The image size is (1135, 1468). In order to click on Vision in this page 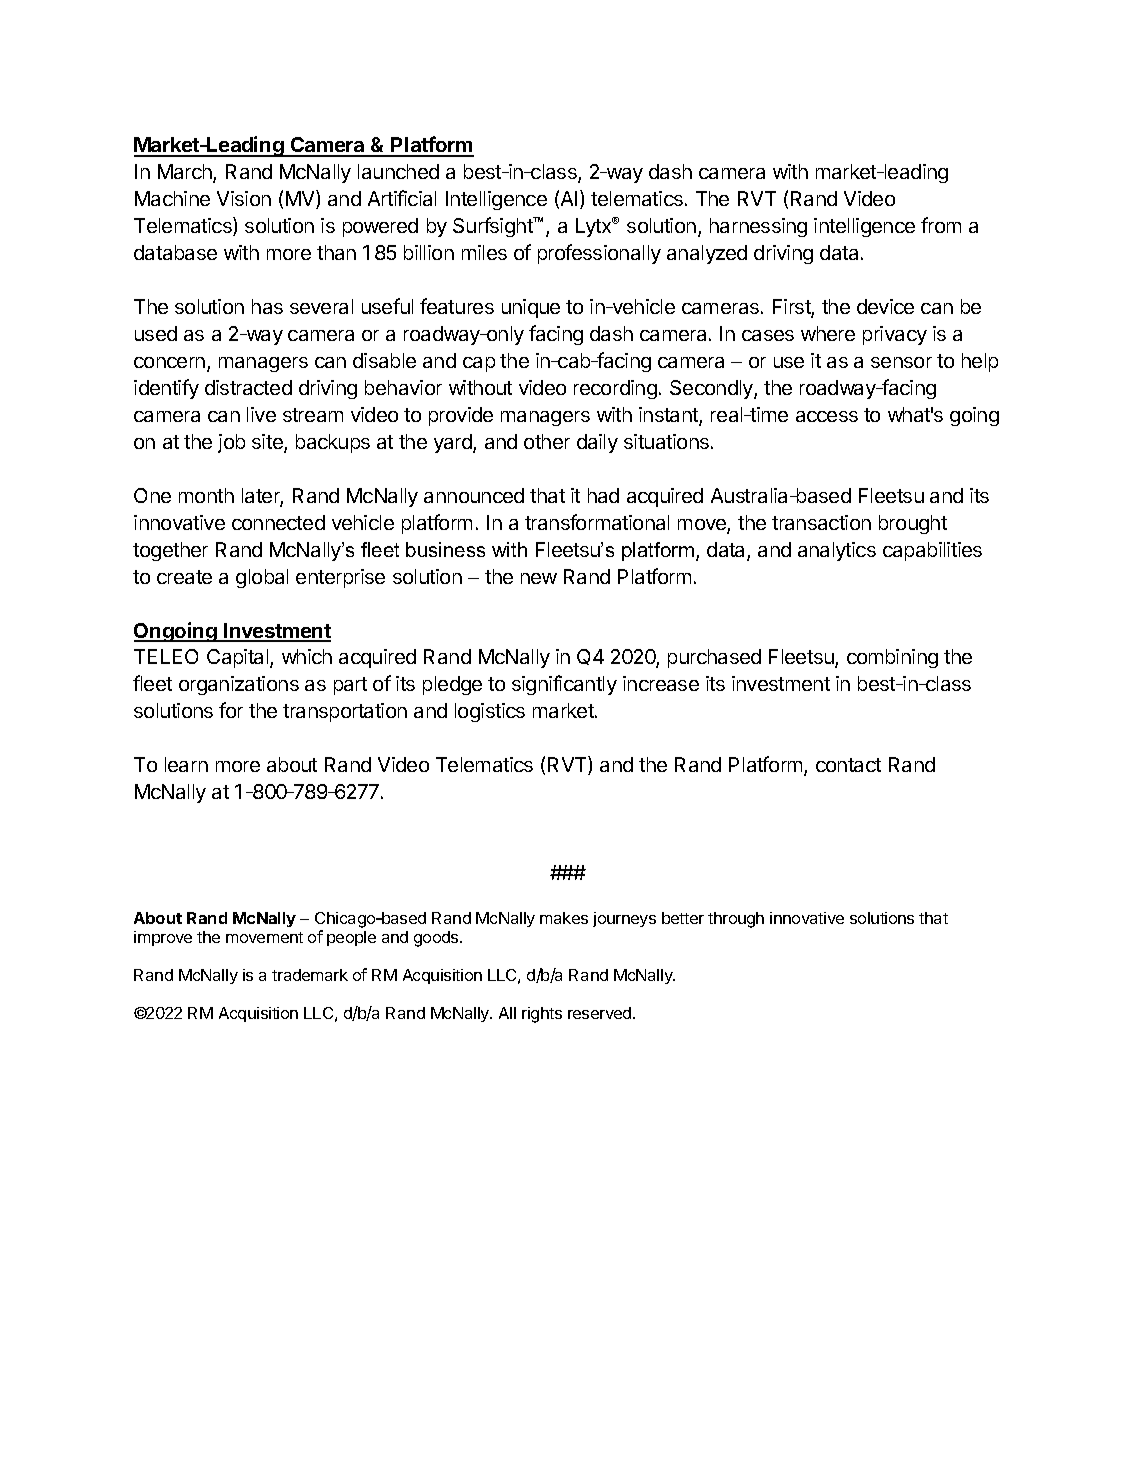, I will do `click(244, 198)`.
